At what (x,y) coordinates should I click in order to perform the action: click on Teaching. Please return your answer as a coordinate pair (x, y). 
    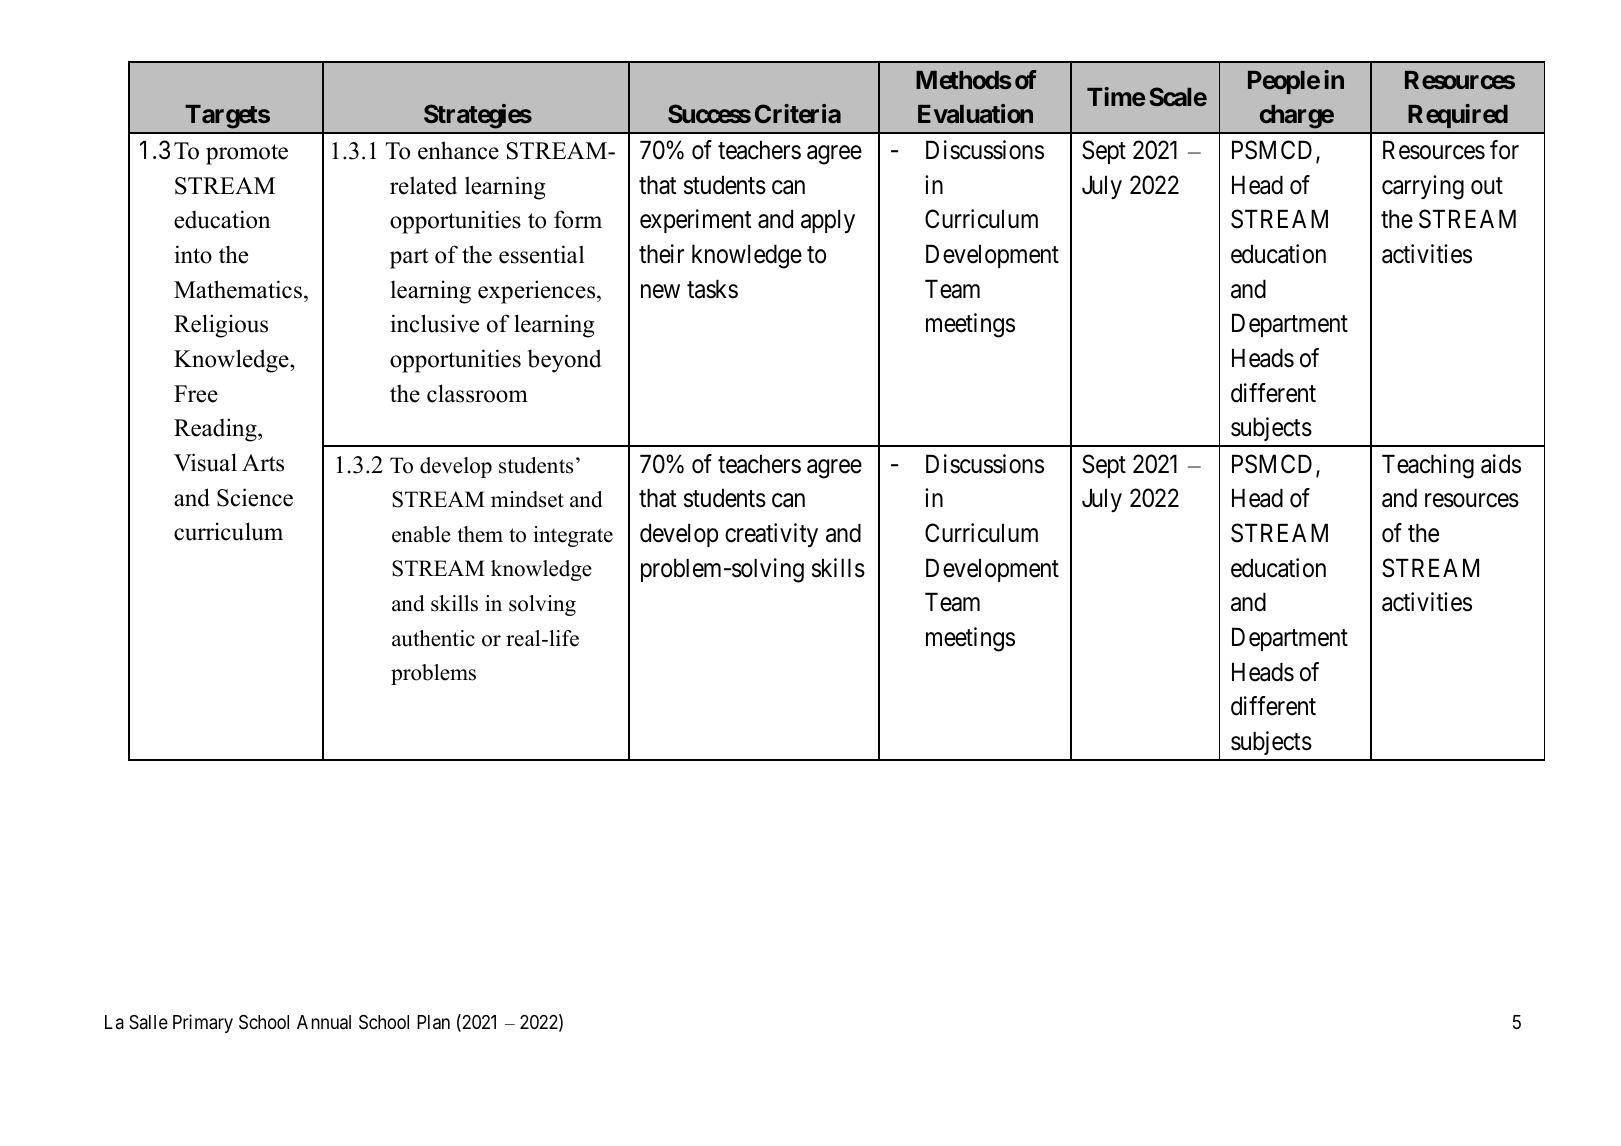
    Looking at the image, I should click on (1428, 466).
